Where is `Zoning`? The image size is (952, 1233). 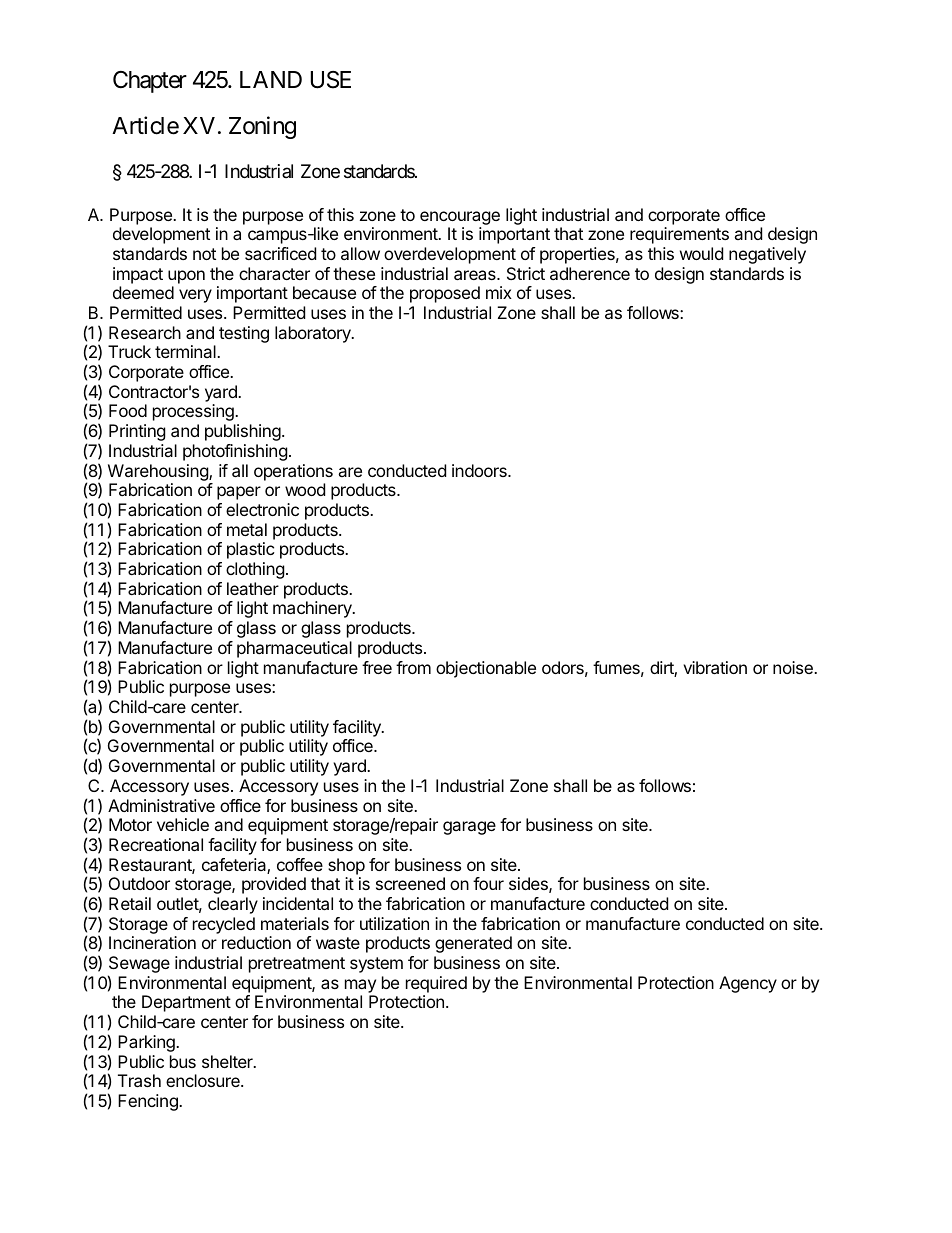
Zoning is located at coordinates (262, 127).
